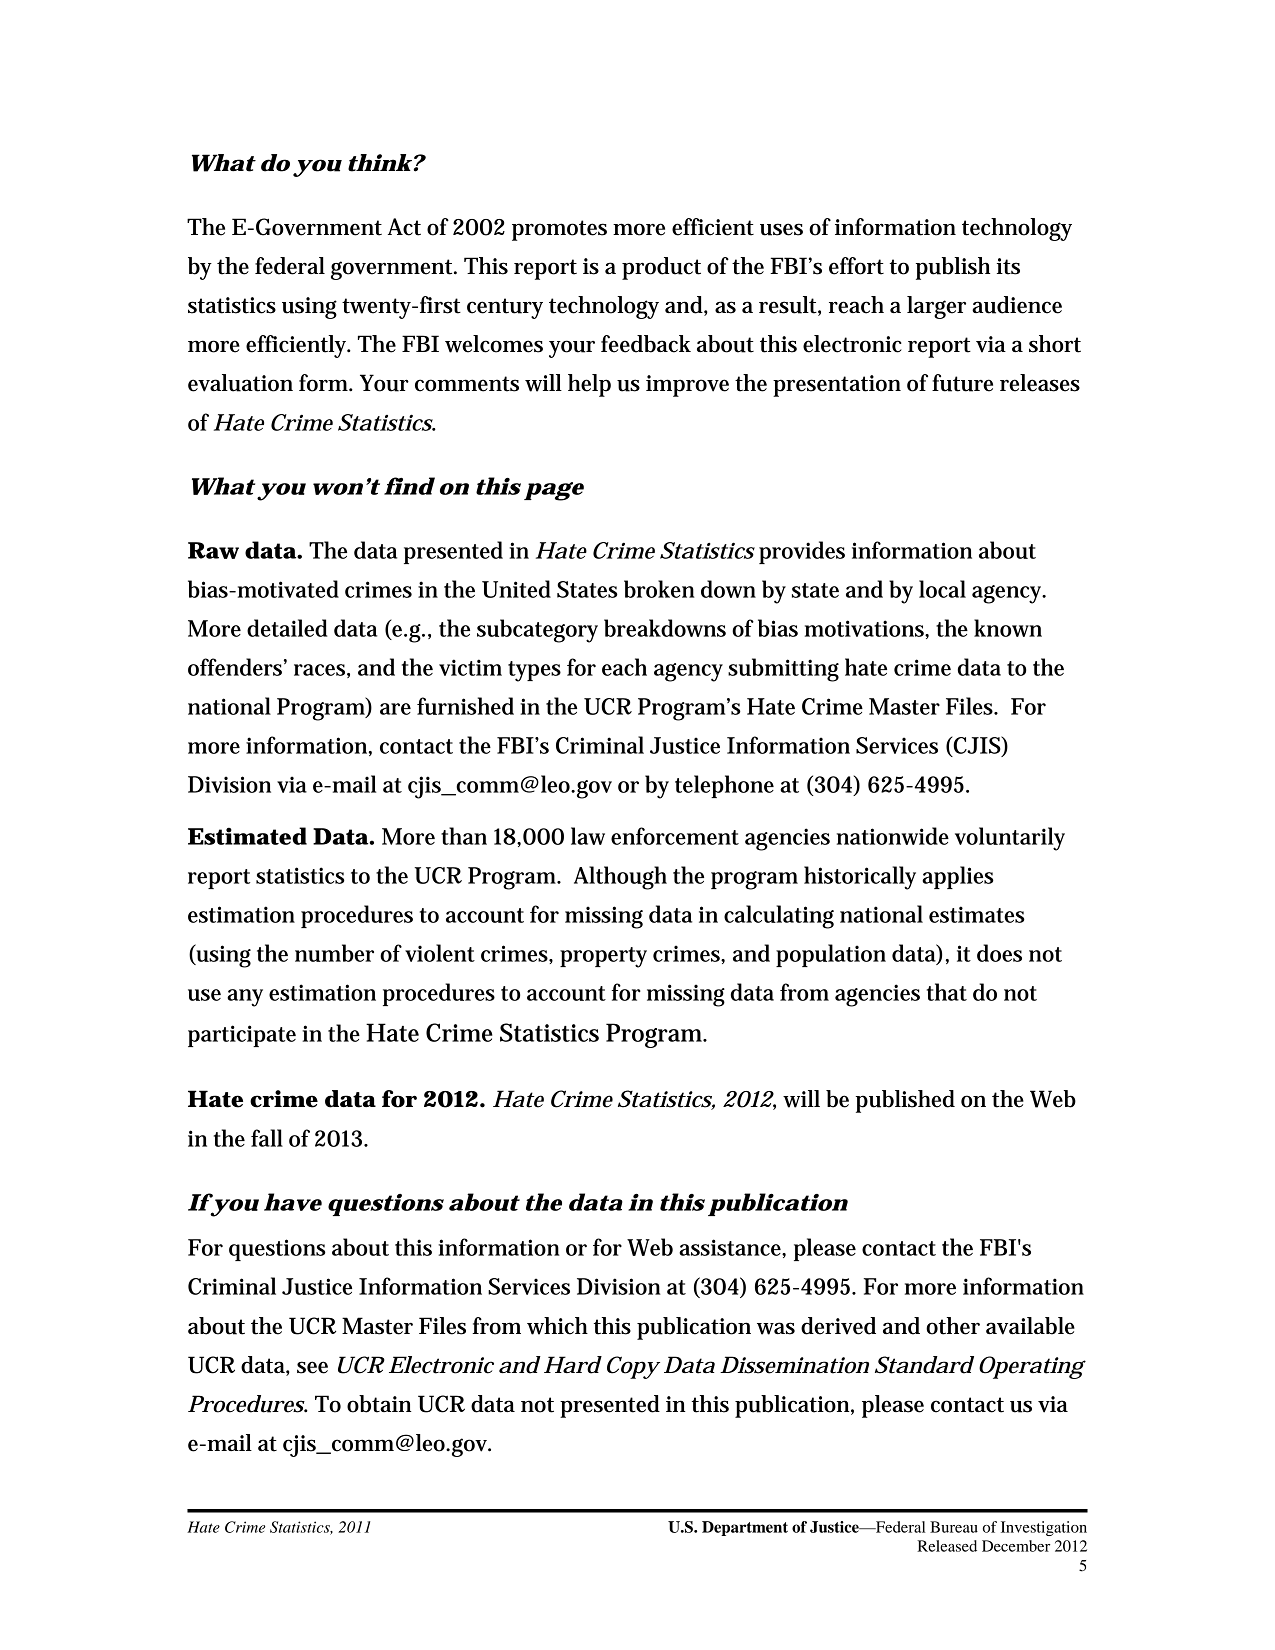 The image size is (1275, 1650). Describe the element at coordinates (1008, 628) in the image. I see `known` at that location.
